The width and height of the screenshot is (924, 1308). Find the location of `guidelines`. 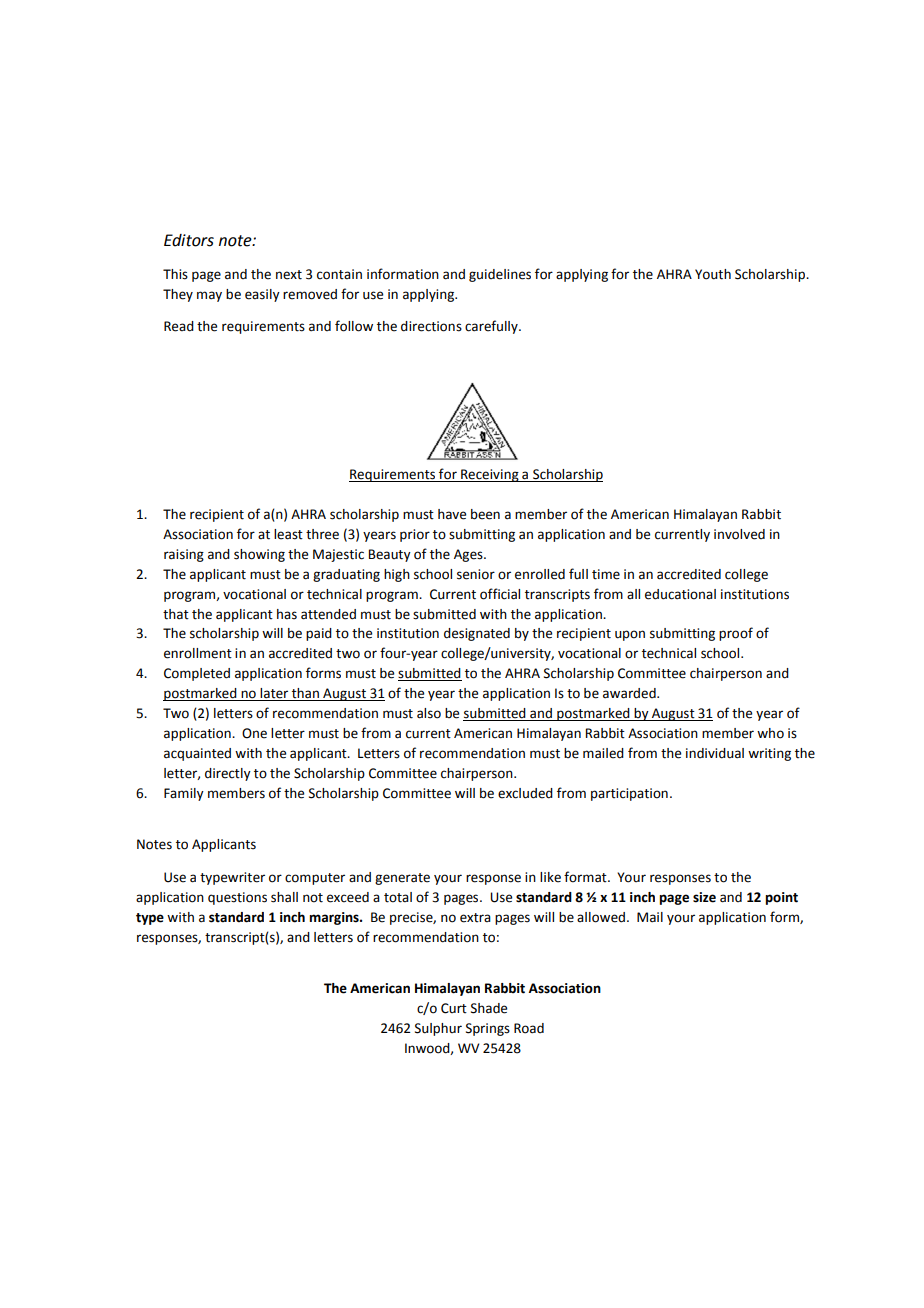

guidelines is located at coordinates (500, 275).
